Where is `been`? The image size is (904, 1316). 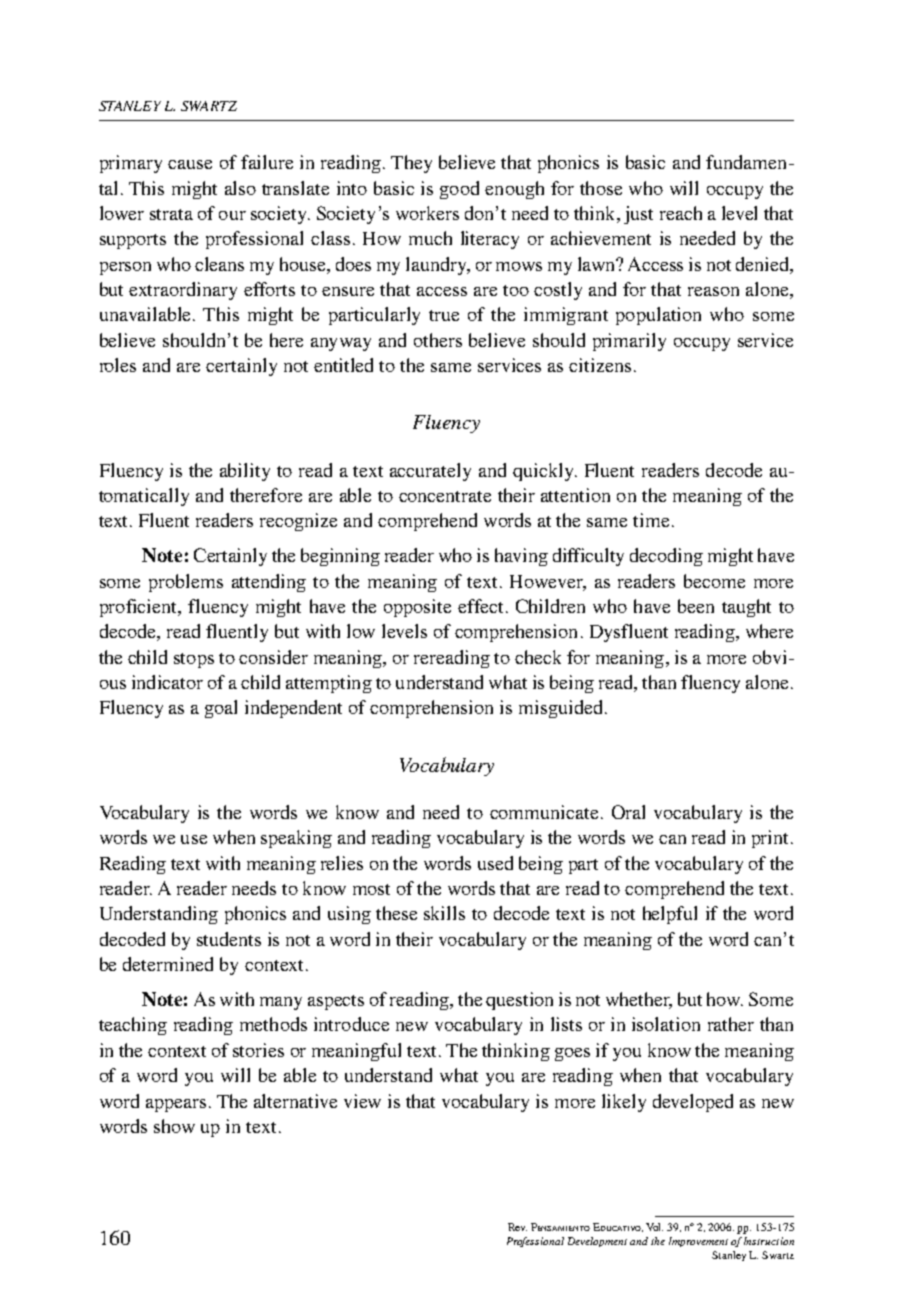
been is located at coordinates (696, 606).
